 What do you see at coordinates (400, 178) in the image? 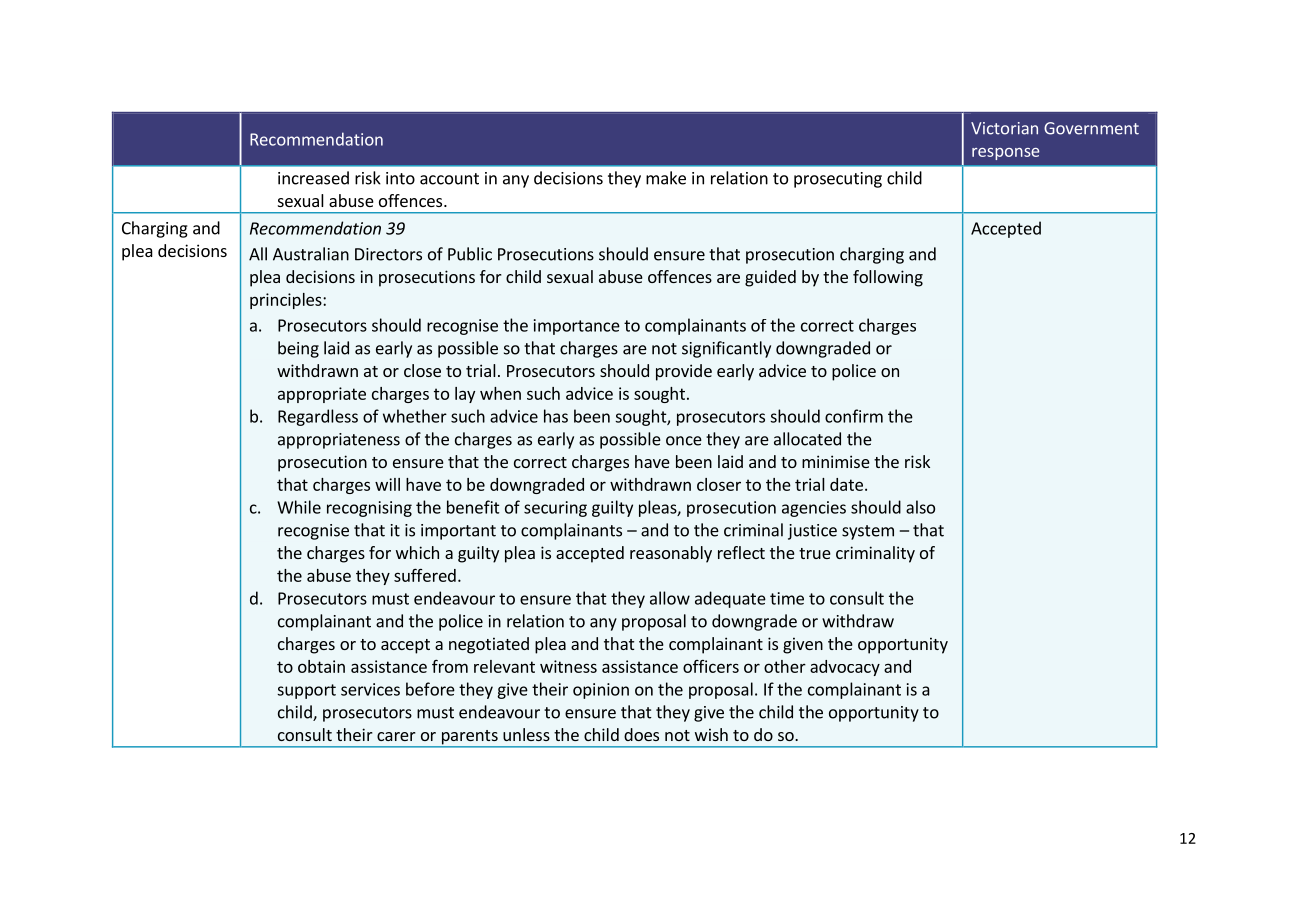
I see `into` at bounding box center [400, 178].
